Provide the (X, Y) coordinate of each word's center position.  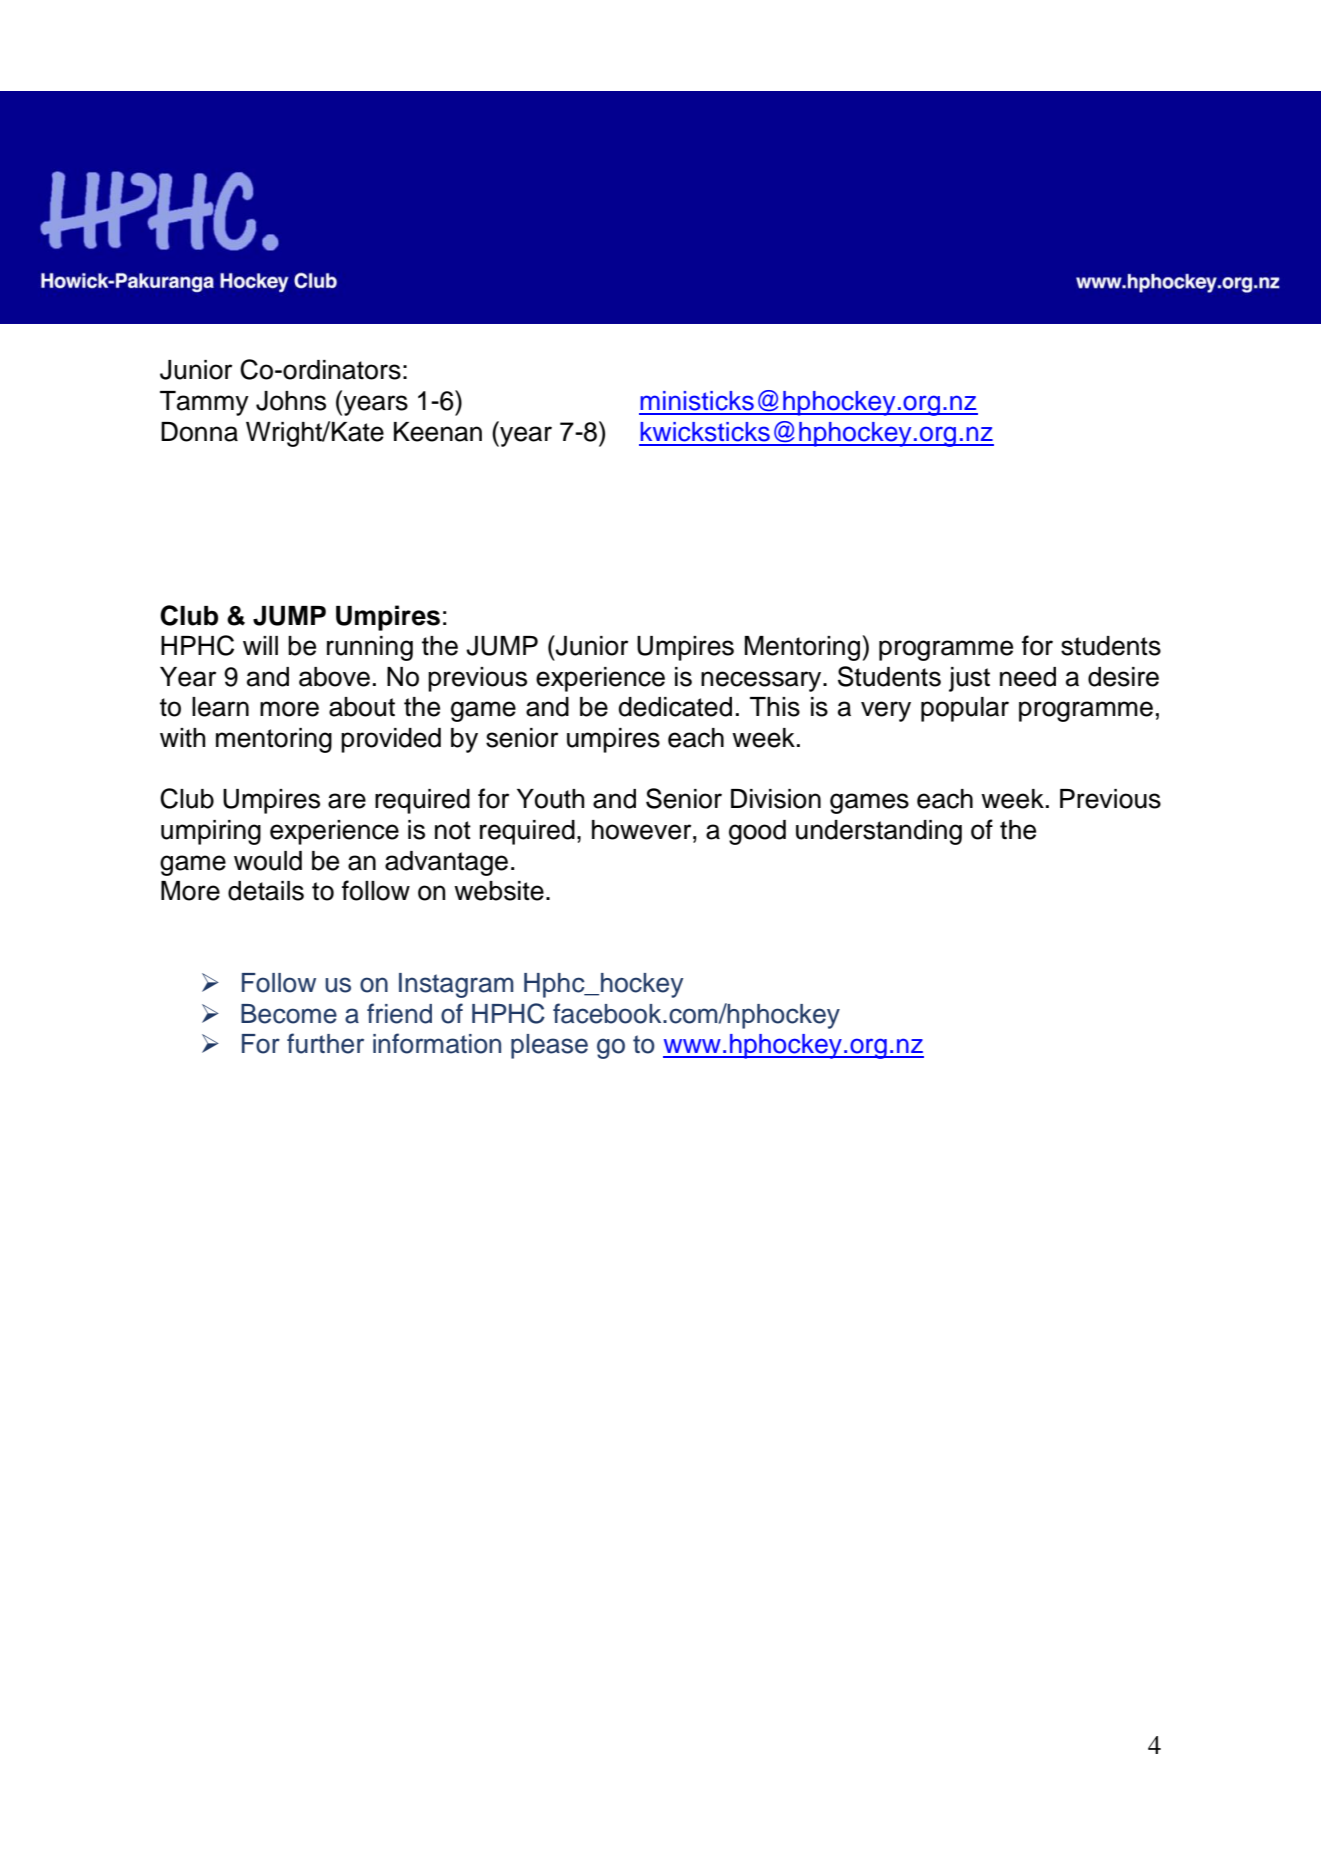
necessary (762, 681)
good (757, 832)
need (1028, 677)
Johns (291, 401)
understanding (879, 832)
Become (289, 1014)
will (260, 645)
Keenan (438, 432)
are (347, 801)
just (969, 679)
